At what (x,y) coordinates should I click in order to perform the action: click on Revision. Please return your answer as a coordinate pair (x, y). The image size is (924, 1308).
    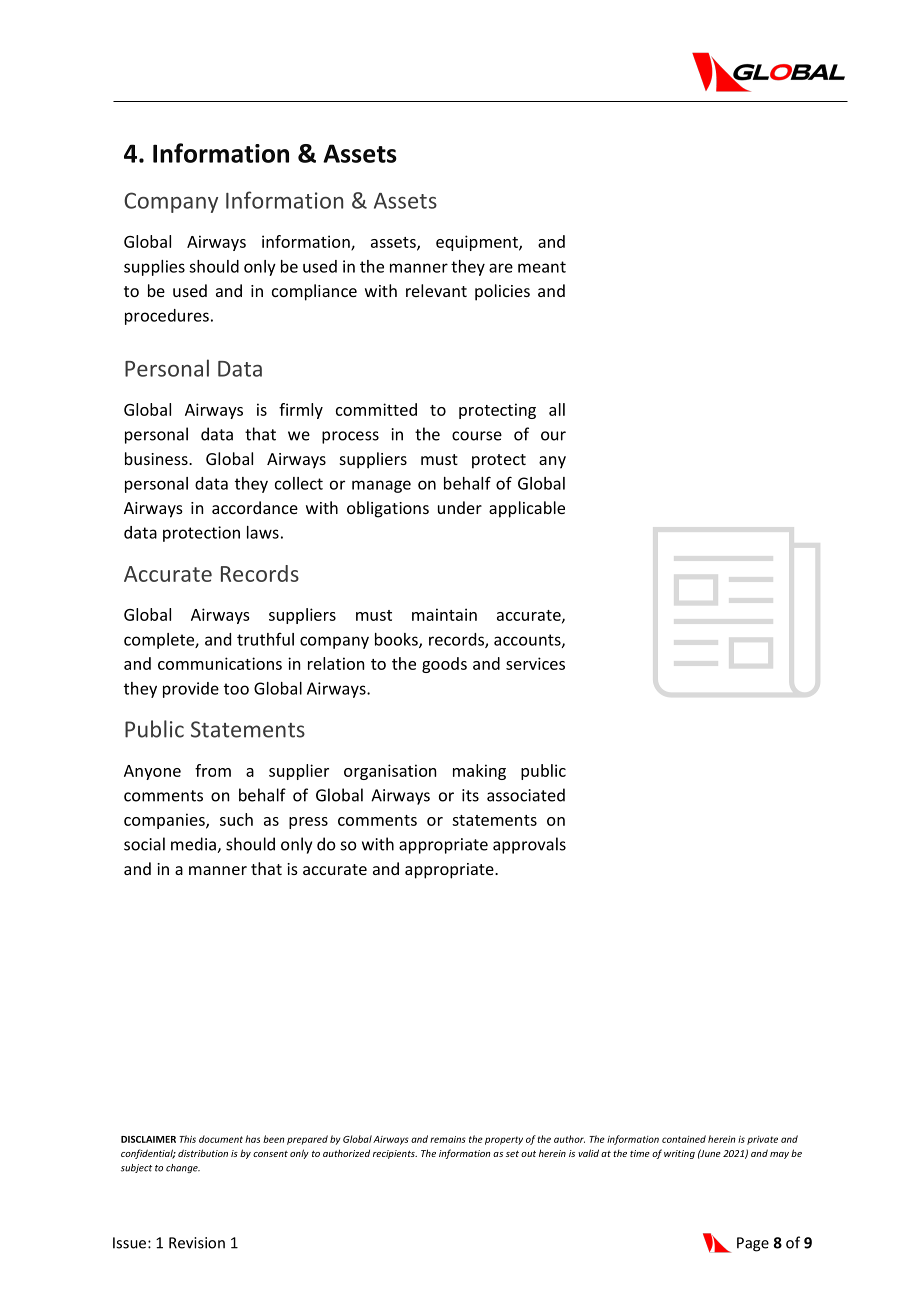
    Looking at the image, I should click on (197, 1243).
